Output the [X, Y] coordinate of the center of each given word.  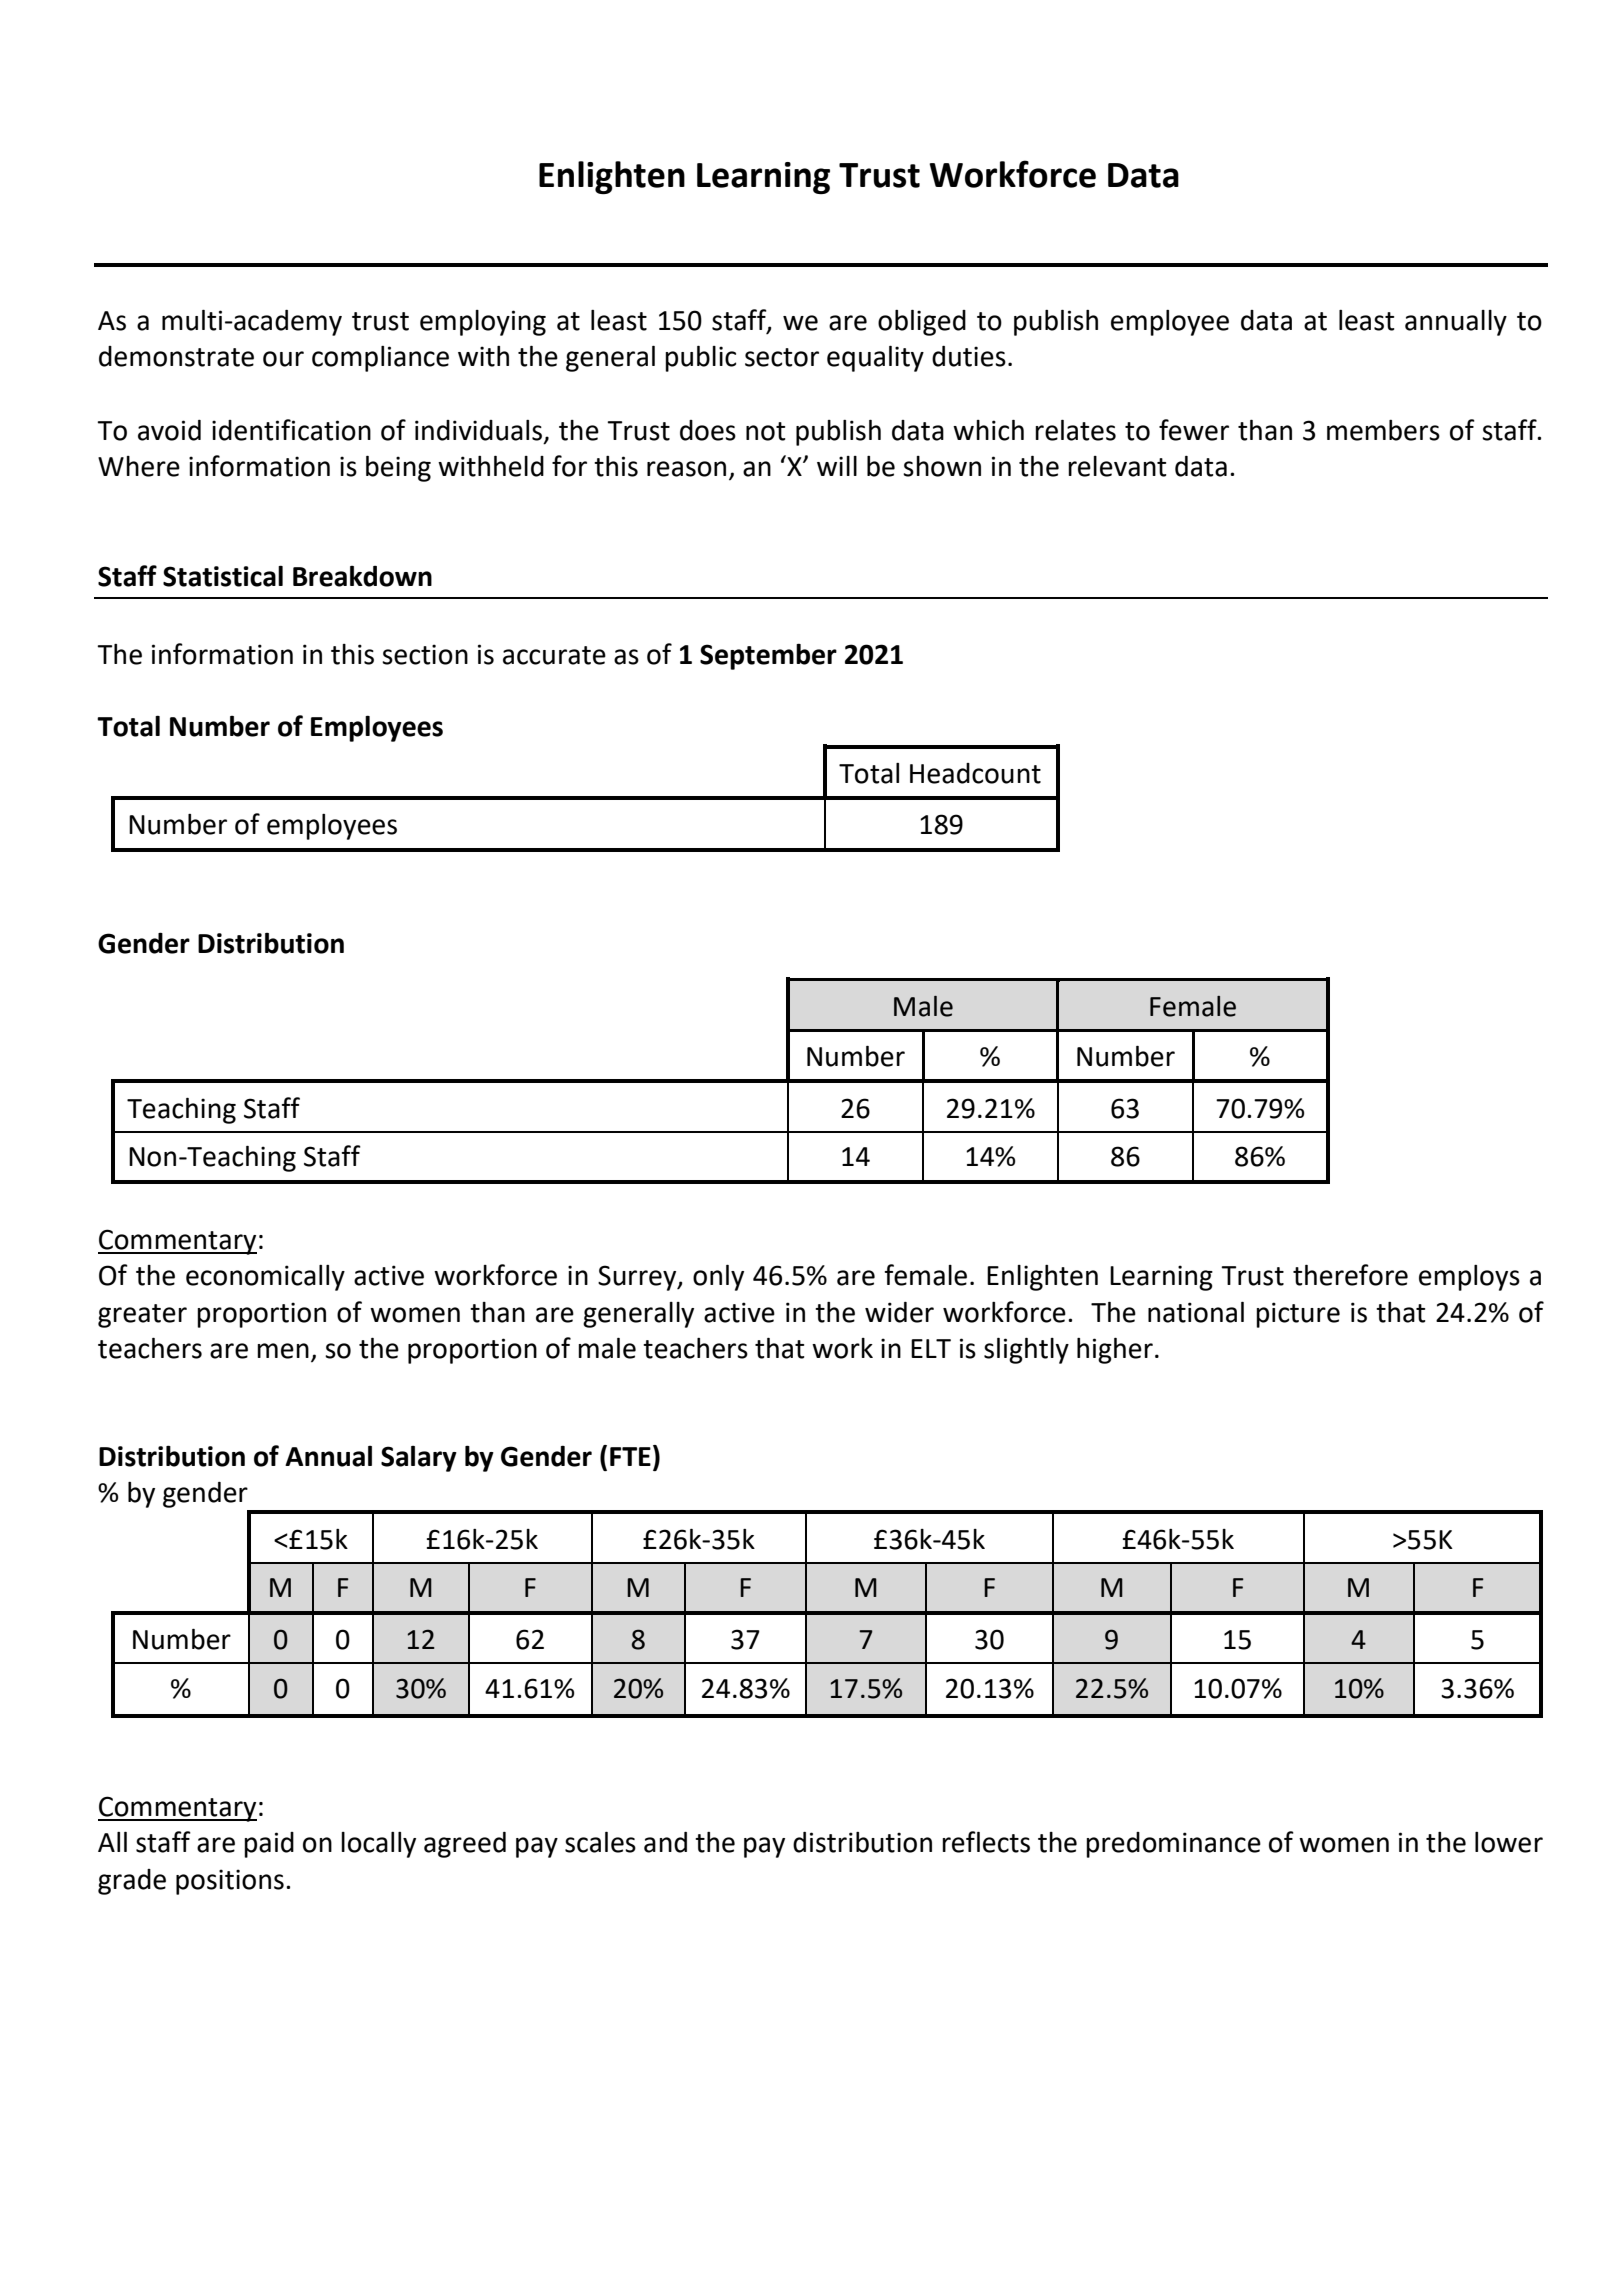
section [425, 654]
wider [899, 1312]
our [283, 359]
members [1383, 430]
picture [1298, 1315]
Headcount [975, 773]
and [665, 1842]
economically [265, 1278]
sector [782, 357]
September [768, 656]
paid [269, 1845]
